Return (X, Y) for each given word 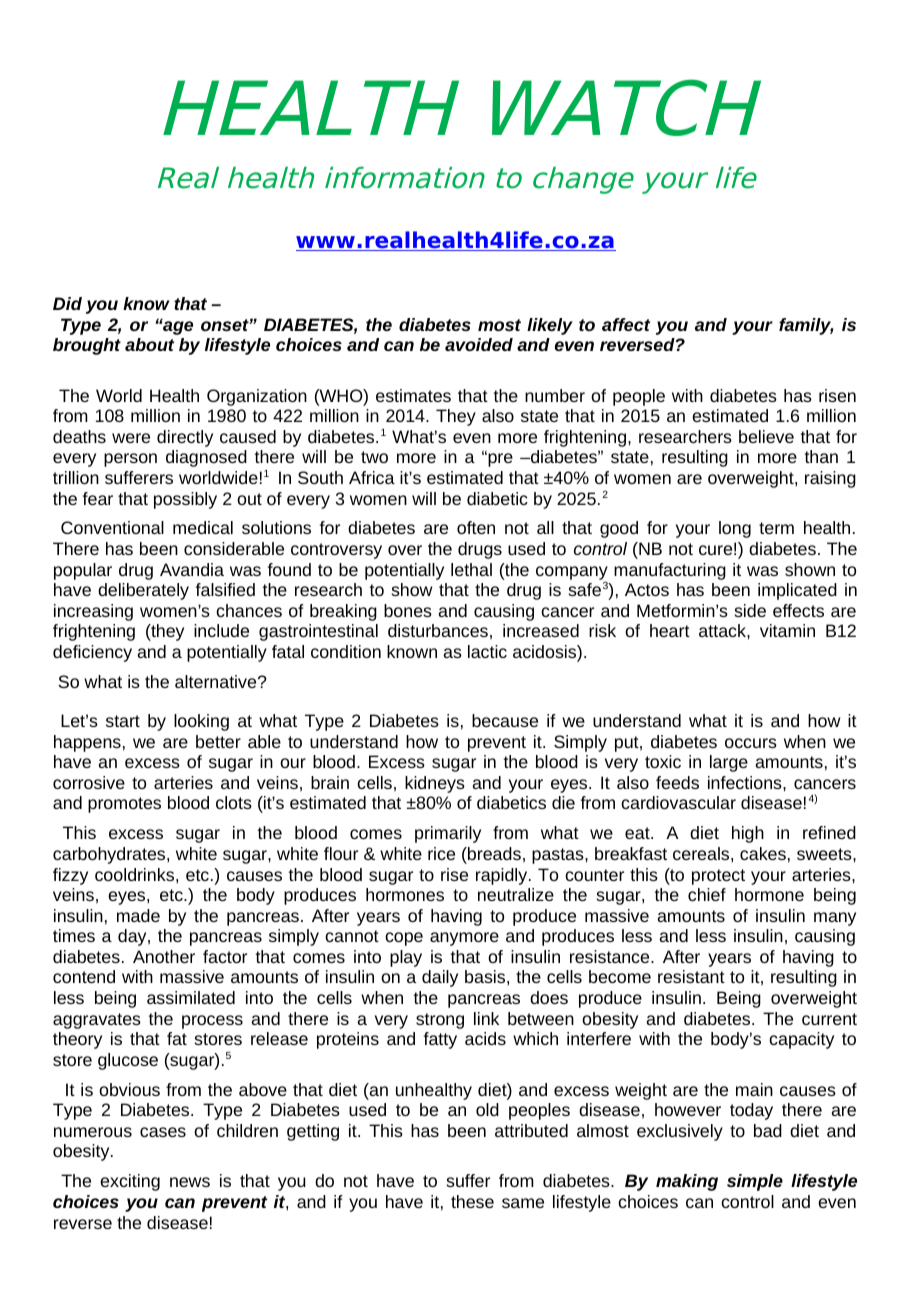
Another (164, 956)
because (505, 720)
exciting (130, 1182)
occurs (751, 743)
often (476, 527)
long (735, 529)
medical (203, 527)
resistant (691, 976)
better (218, 741)
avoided (479, 344)
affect (626, 324)
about (149, 344)
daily (440, 978)
